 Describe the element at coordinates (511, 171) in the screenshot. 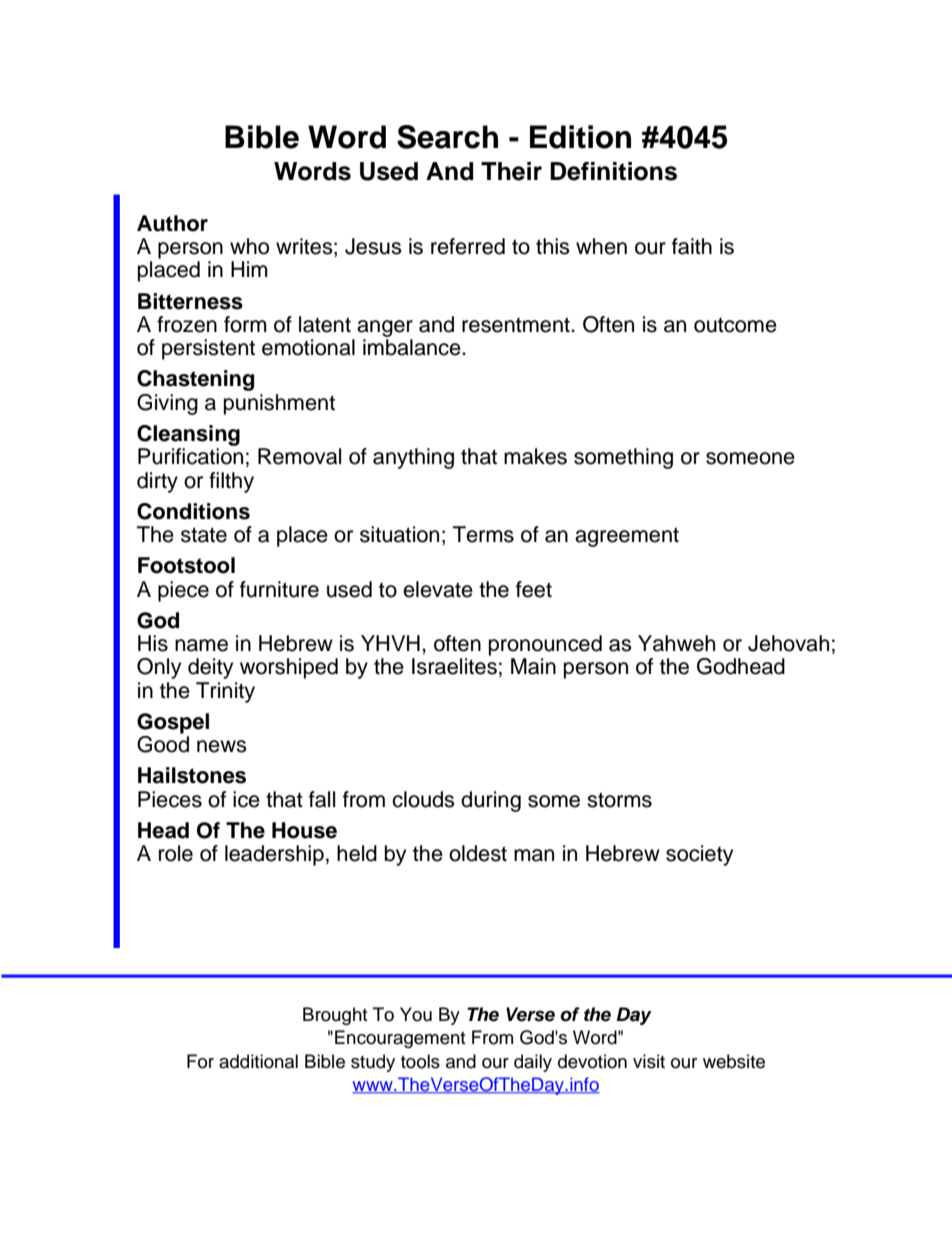

I see `Their` at that location.
